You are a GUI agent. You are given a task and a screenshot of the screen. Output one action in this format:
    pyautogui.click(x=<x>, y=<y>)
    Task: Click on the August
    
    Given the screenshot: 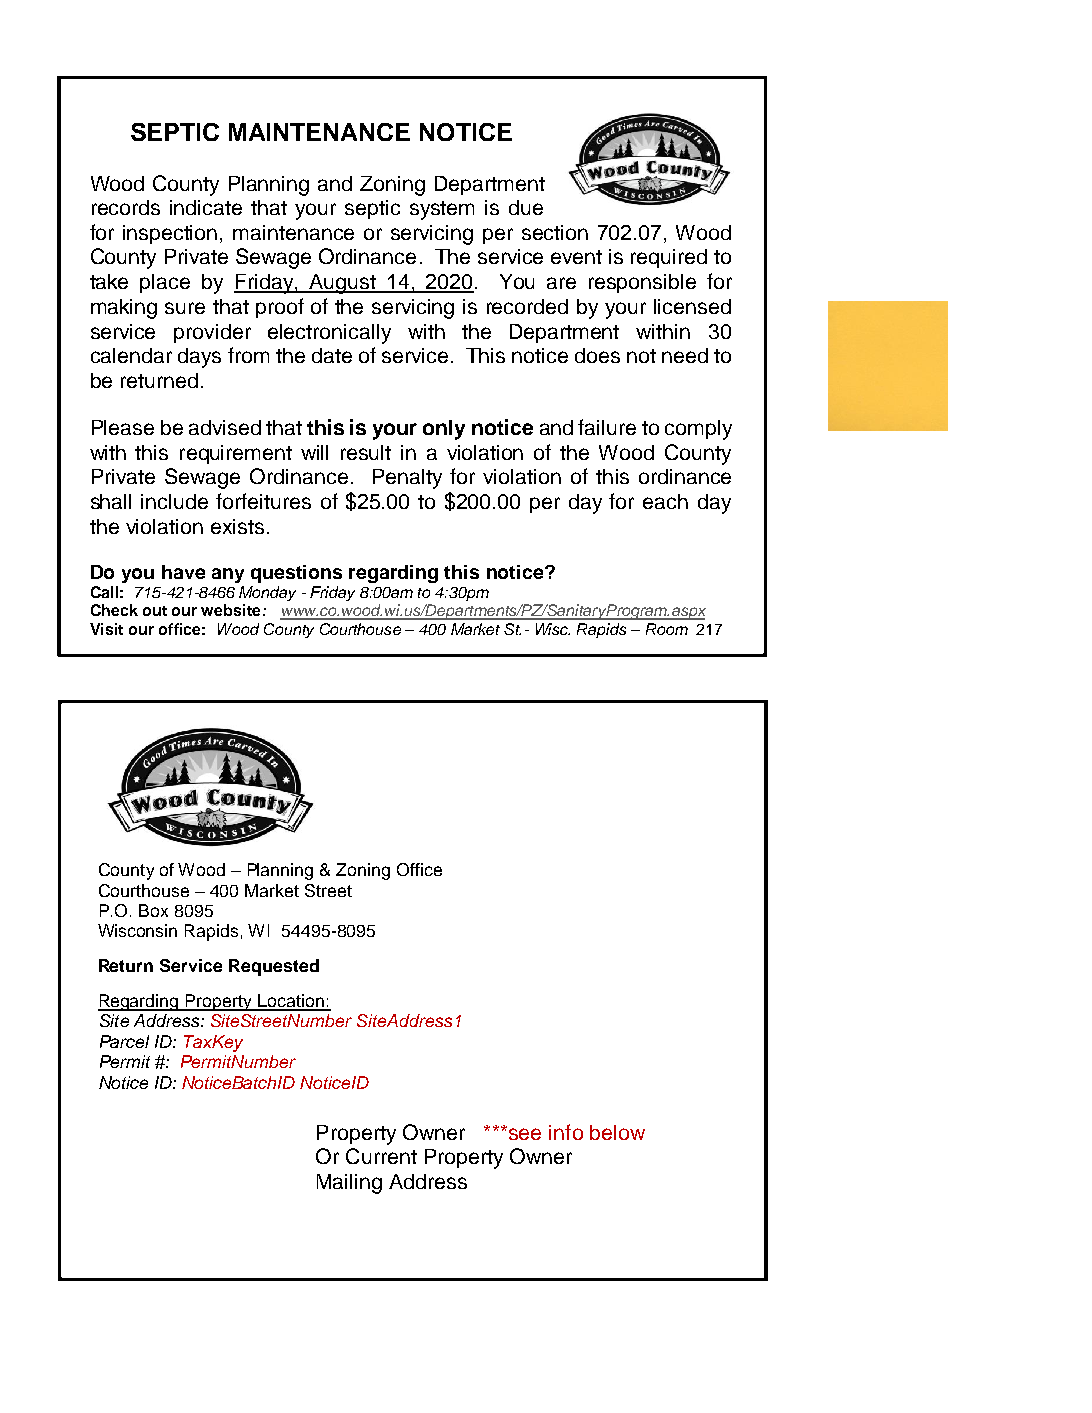 What is the action you would take?
    pyautogui.click(x=342, y=284)
